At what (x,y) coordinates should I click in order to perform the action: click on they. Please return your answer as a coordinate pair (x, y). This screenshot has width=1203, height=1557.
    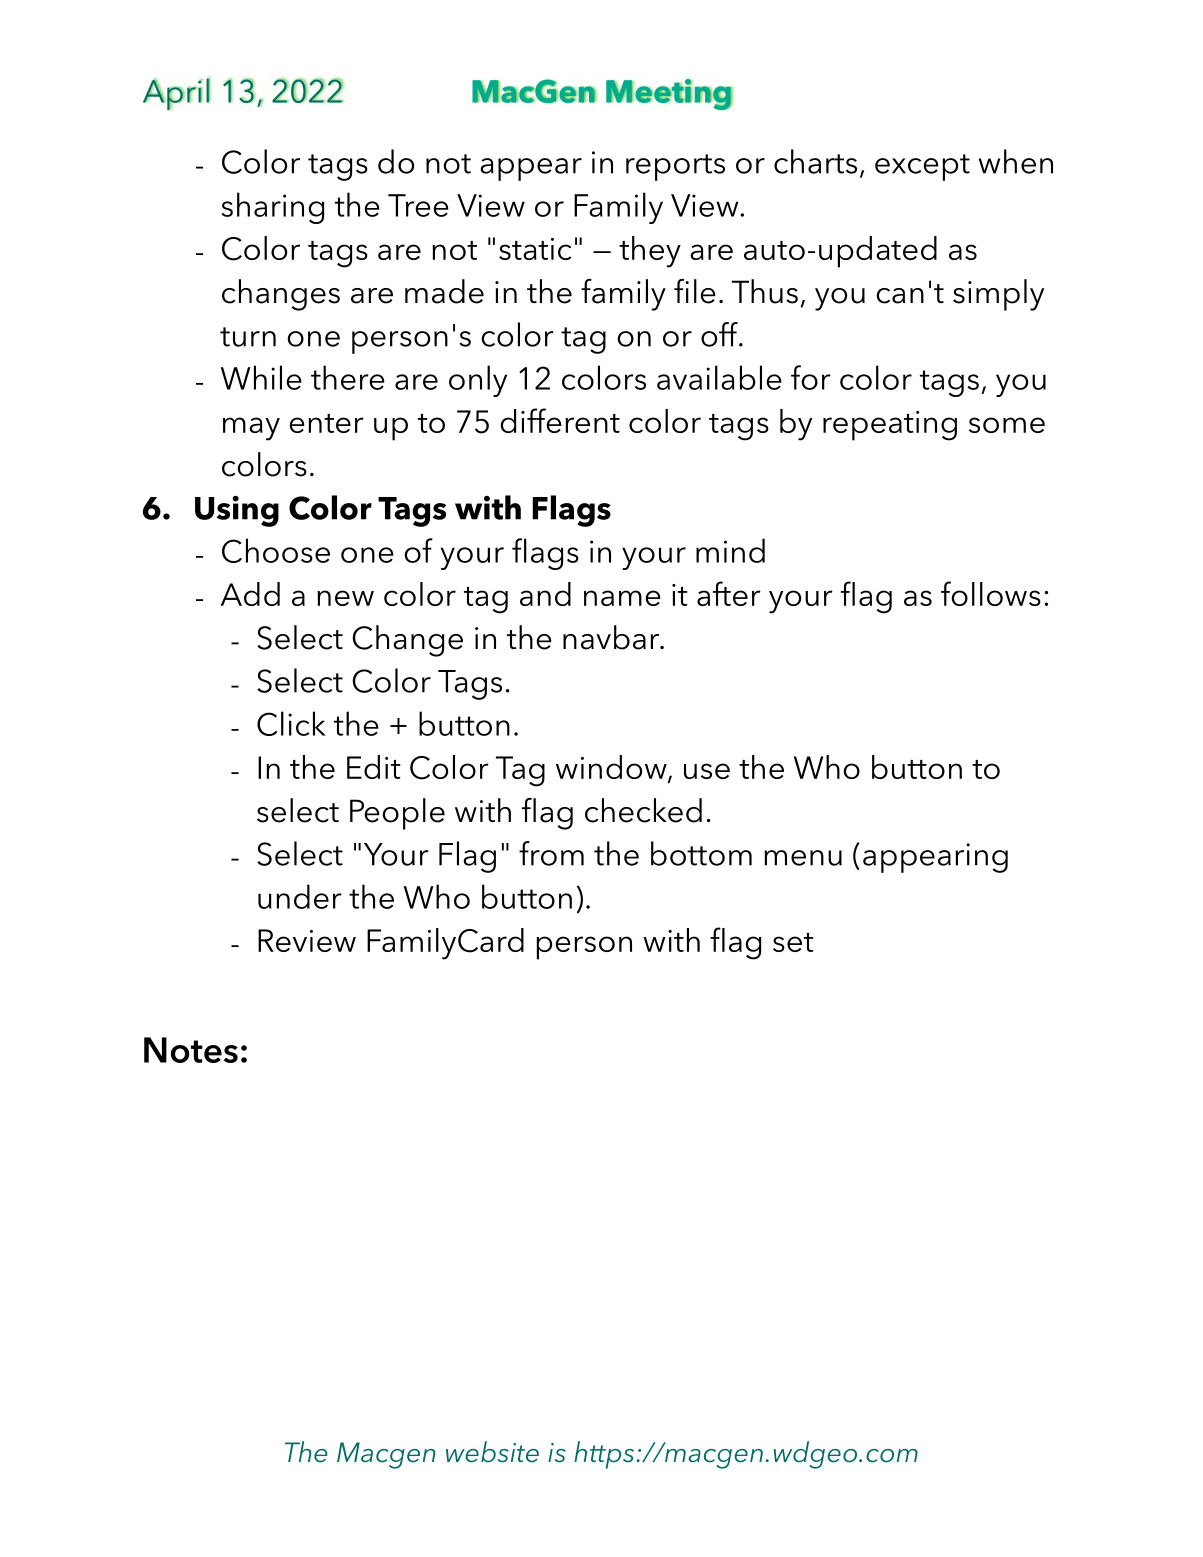
    Looking at the image, I should click on (650, 252).
